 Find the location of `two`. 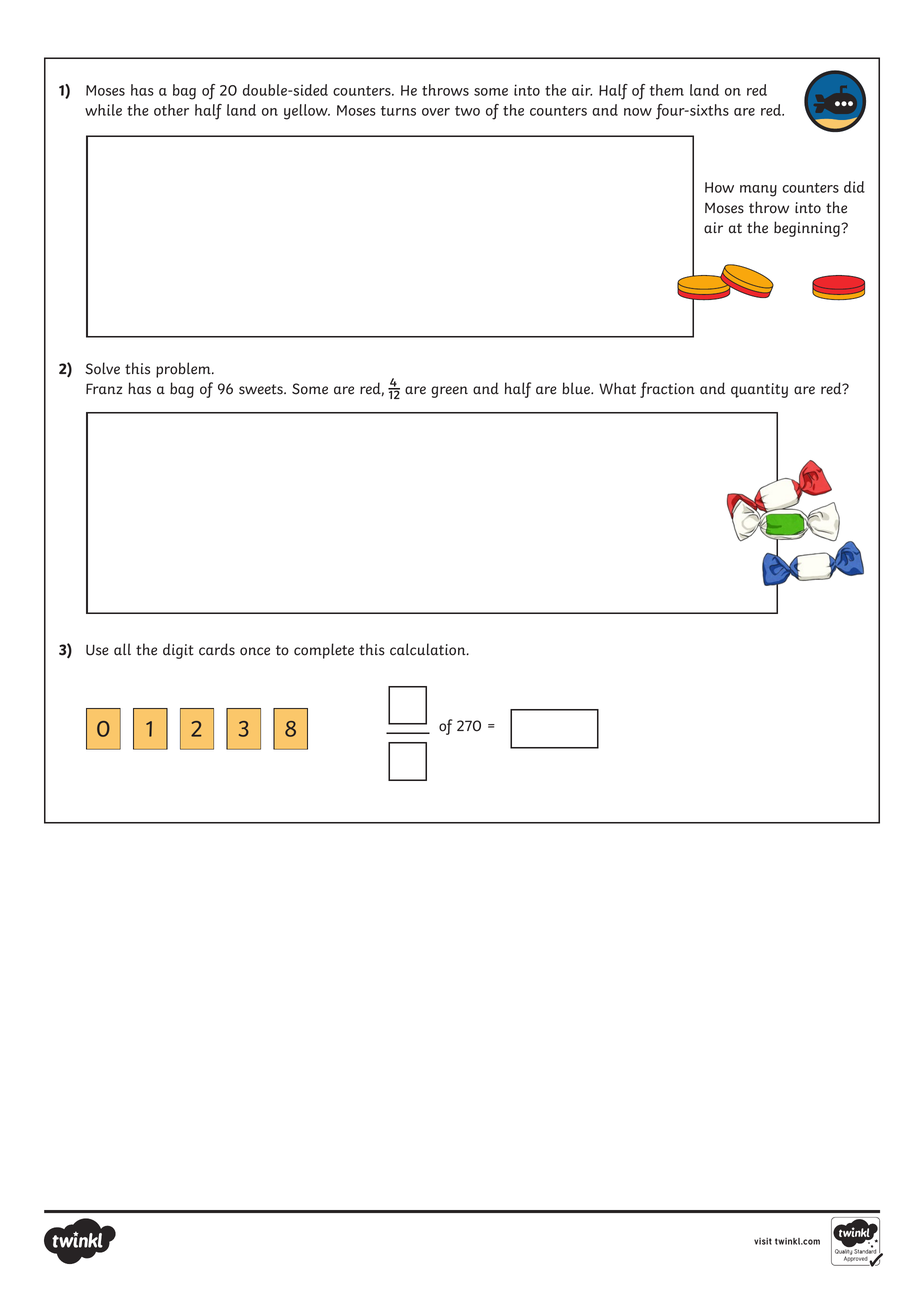

two is located at coordinates (467, 111).
